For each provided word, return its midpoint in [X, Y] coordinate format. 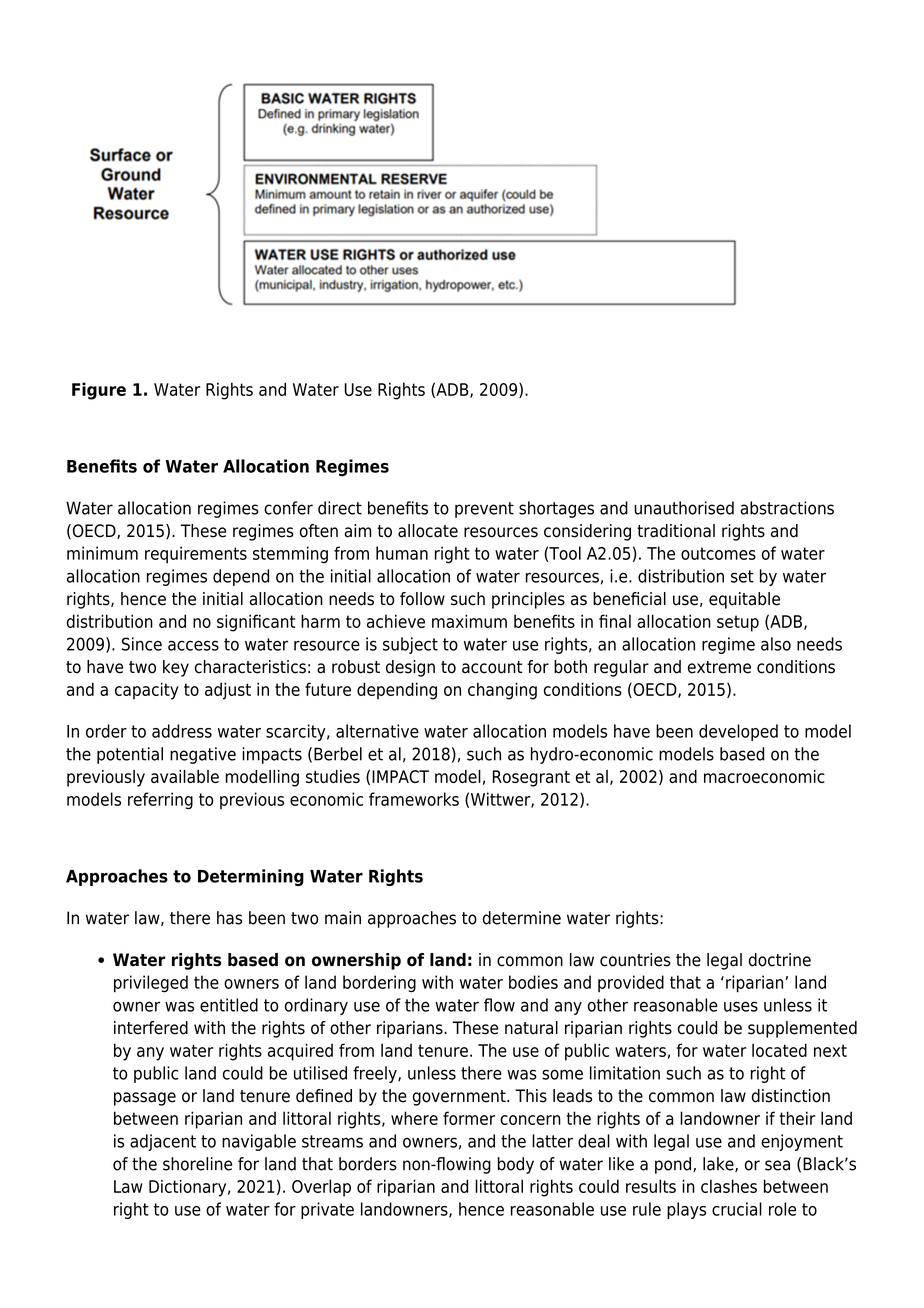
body [516, 1165]
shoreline [197, 1164]
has [229, 918]
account [492, 667]
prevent [484, 510]
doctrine [780, 960]
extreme [719, 667]
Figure [99, 391]
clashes [729, 1186]
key [176, 668]
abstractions [787, 508]
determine [522, 918]
